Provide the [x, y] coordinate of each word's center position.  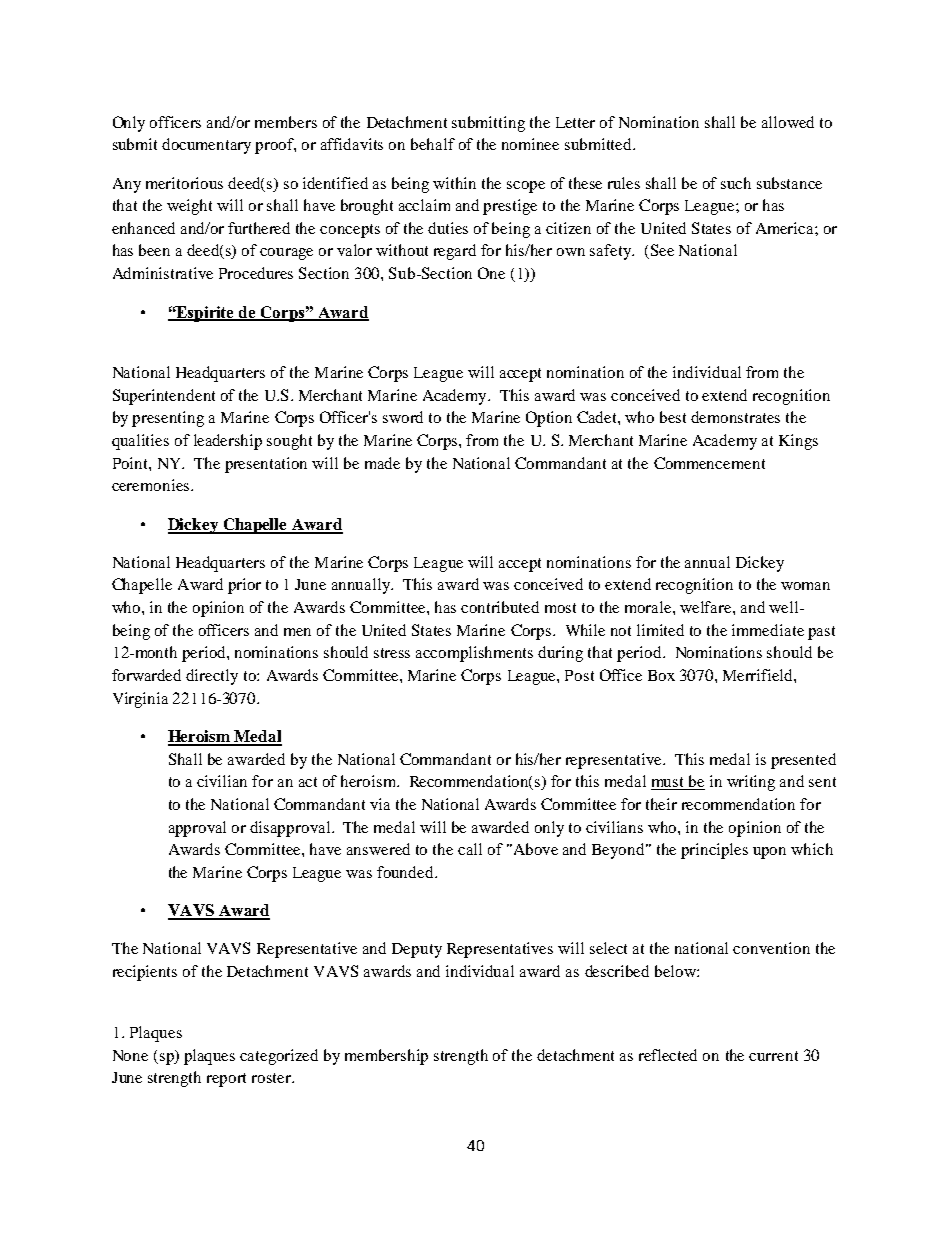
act [308, 782]
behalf [433, 144]
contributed [500, 607]
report [226, 1080]
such [736, 183]
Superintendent [164, 397]
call [470, 849]
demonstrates [735, 417]
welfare [707, 607]
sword [403, 417]
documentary [206, 146]
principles [714, 851]
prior [244, 586]
